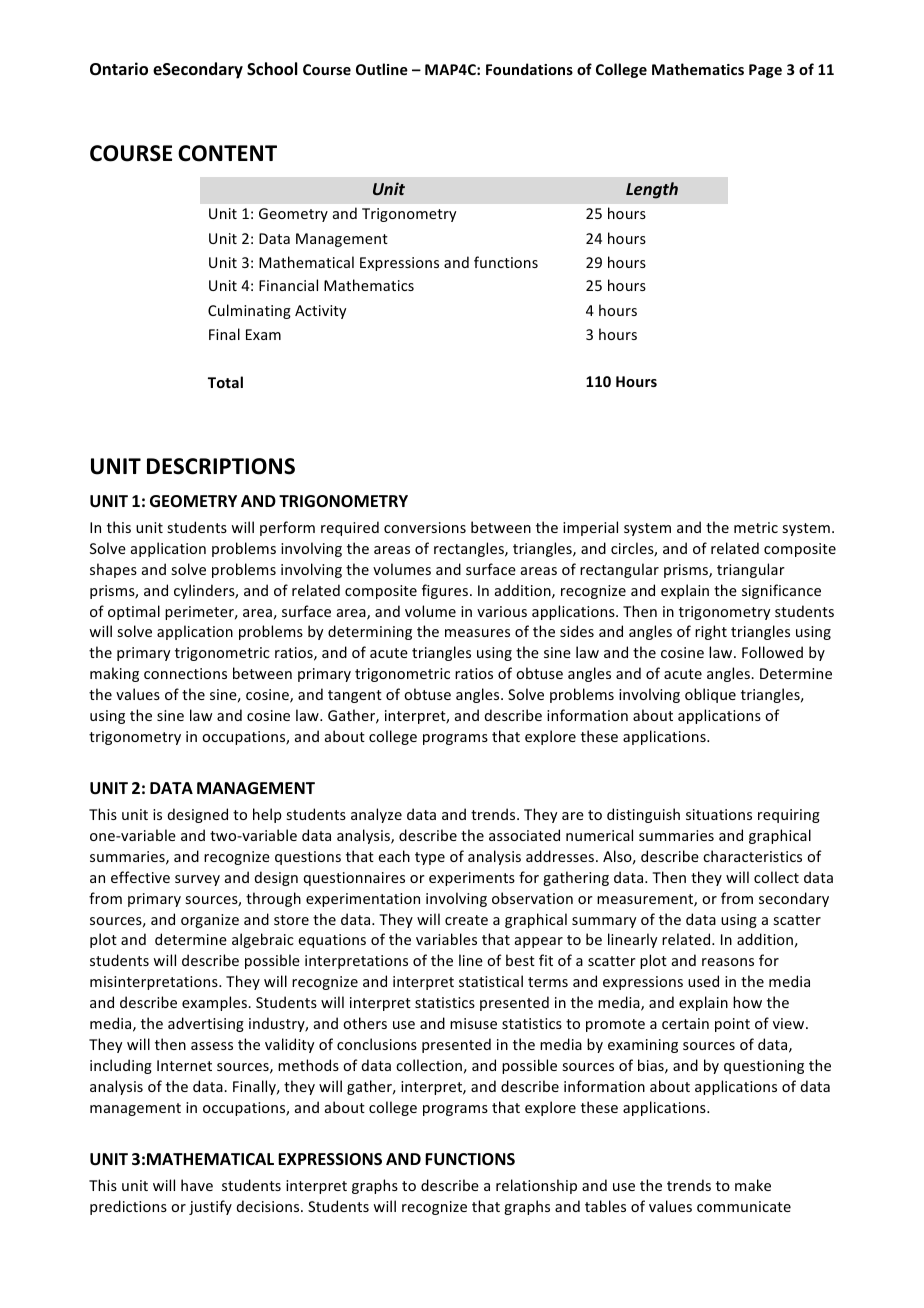 The height and width of the screenshot is (1308, 924). Describe the element at coordinates (227, 153) in the screenshot. I see `CONTENT` at that location.
